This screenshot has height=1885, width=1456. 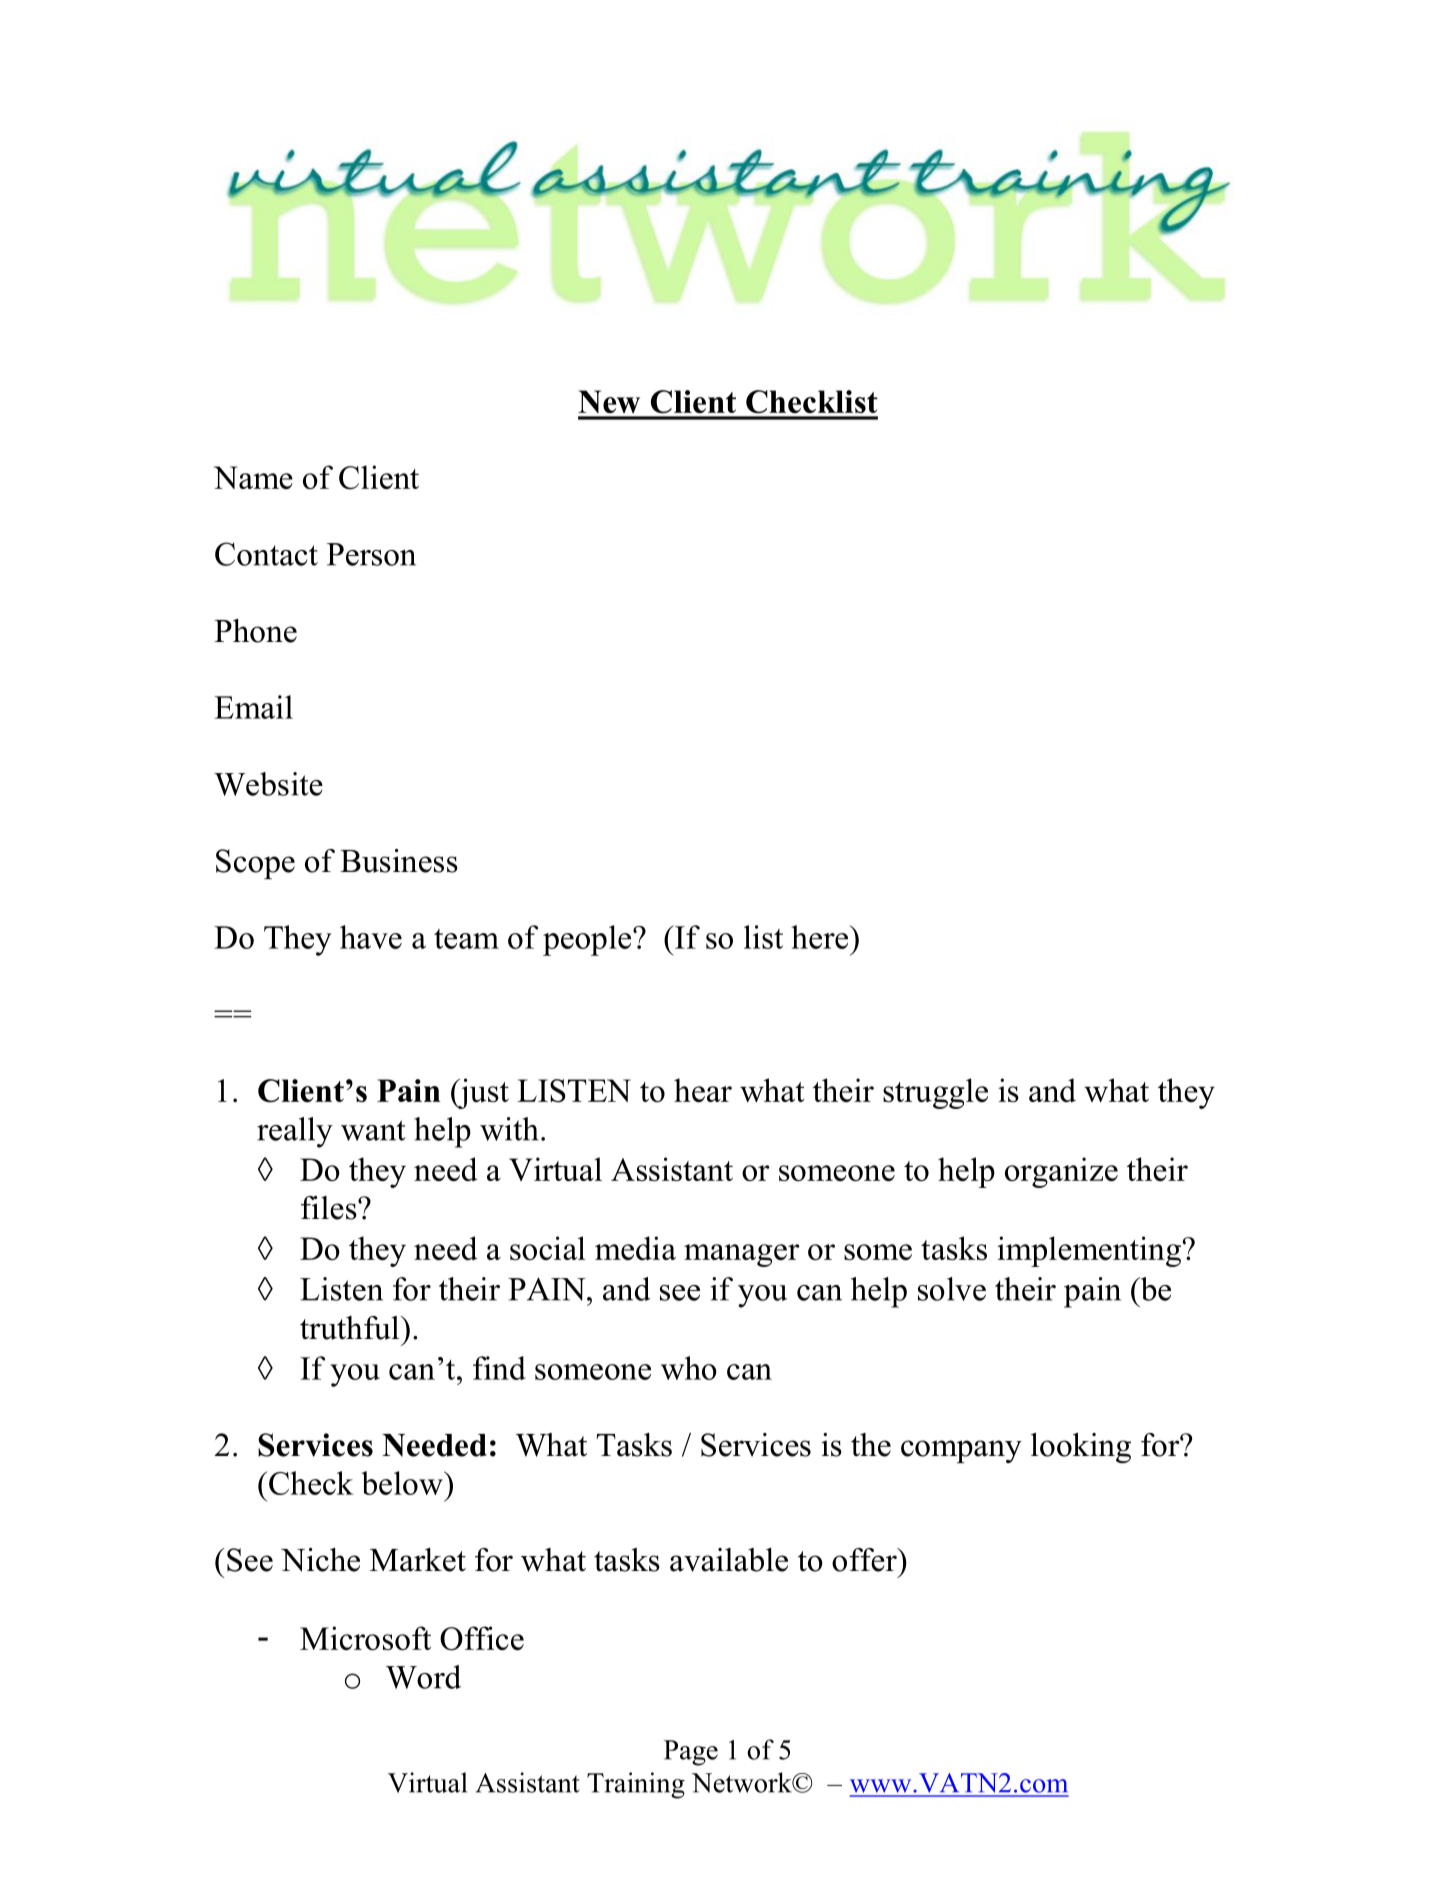 What do you see at coordinates (423, 1677) in the screenshot?
I see `Word` at bounding box center [423, 1677].
